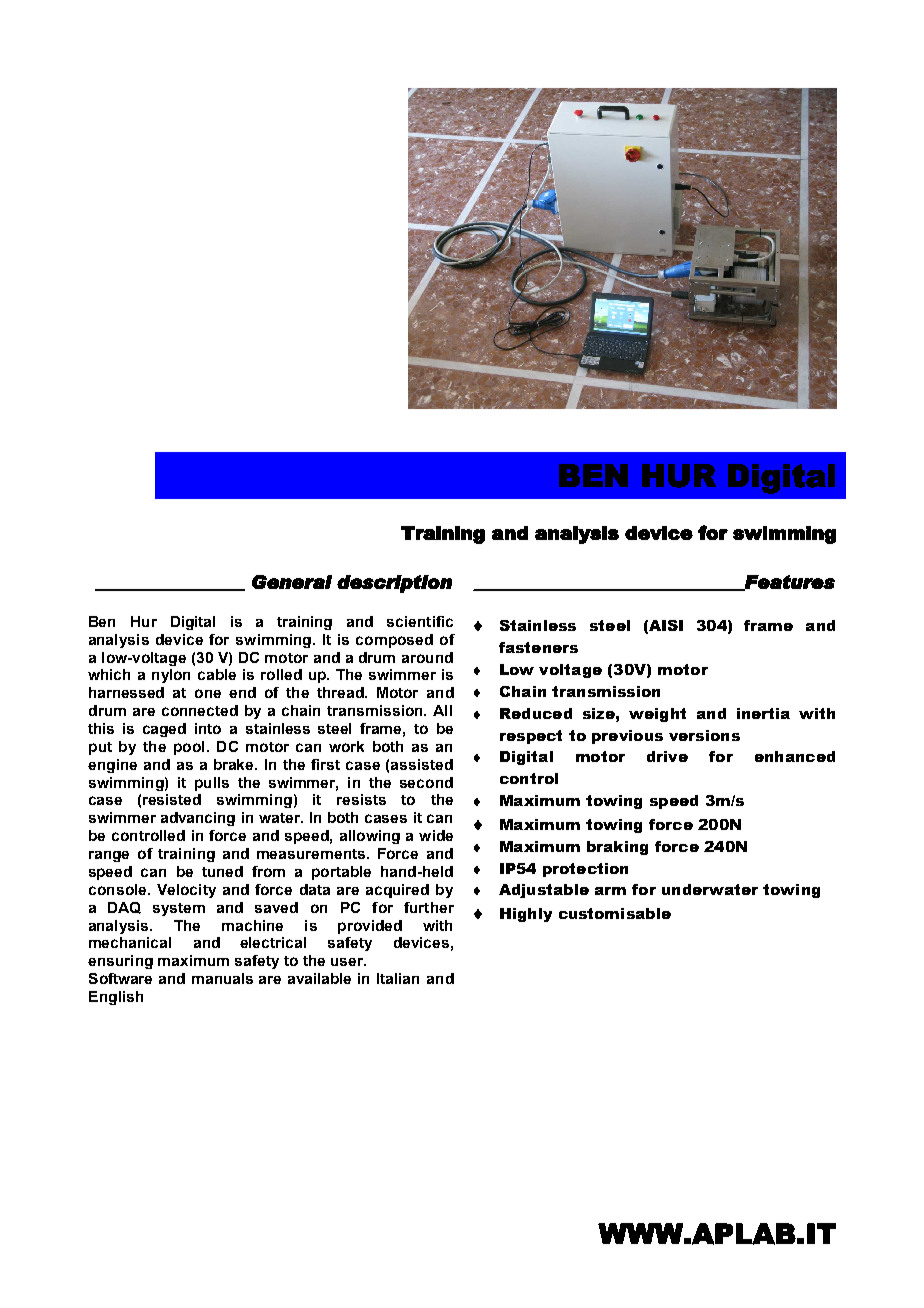  What do you see at coordinates (394, 584) in the screenshot?
I see `description` at bounding box center [394, 584].
